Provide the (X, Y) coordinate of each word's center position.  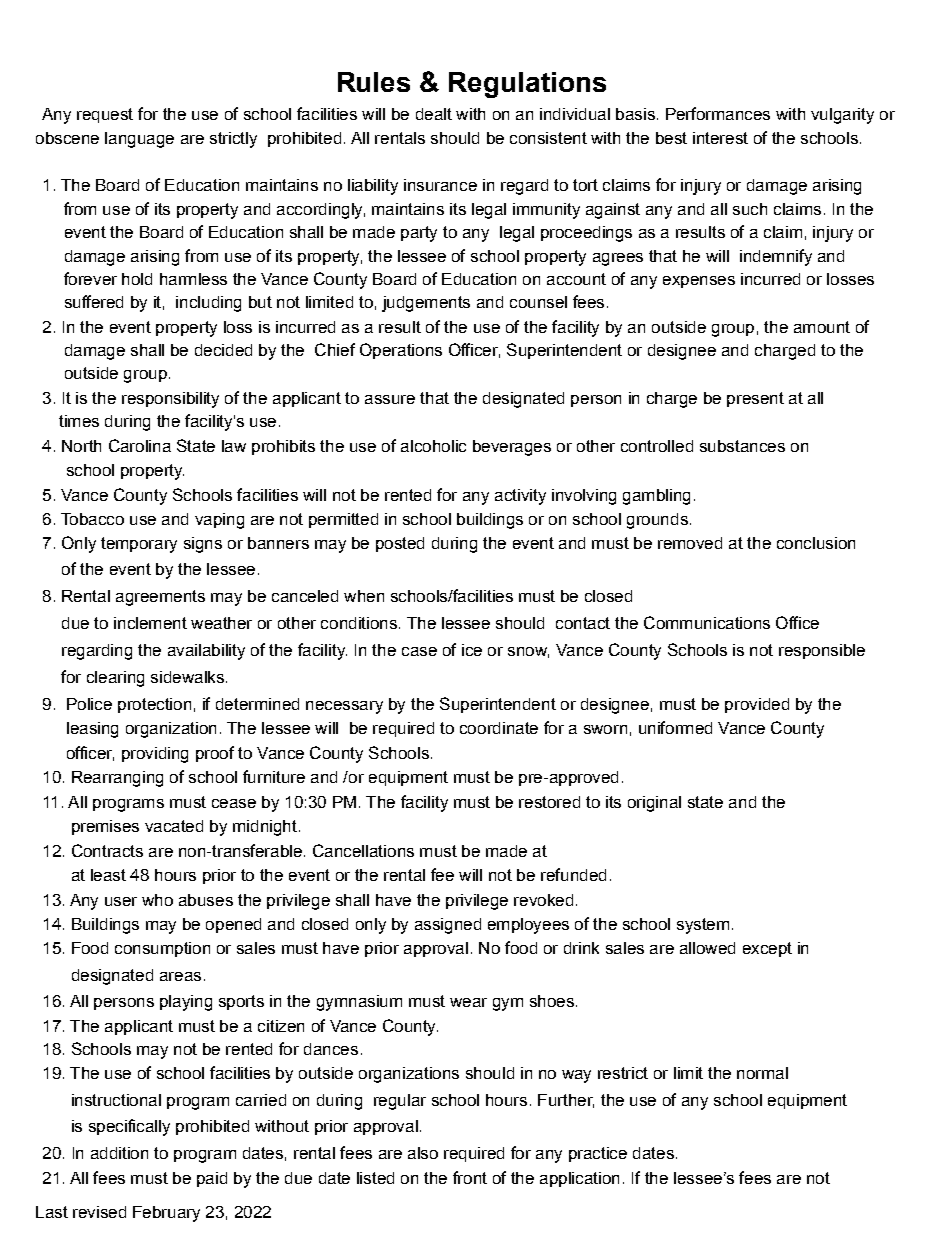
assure (390, 399)
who (157, 900)
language (139, 140)
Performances (718, 113)
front (470, 1177)
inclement (150, 623)
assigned (448, 926)
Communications (707, 622)
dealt (434, 114)
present (755, 399)
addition (119, 1153)
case (419, 651)
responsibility (170, 400)
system (703, 926)
